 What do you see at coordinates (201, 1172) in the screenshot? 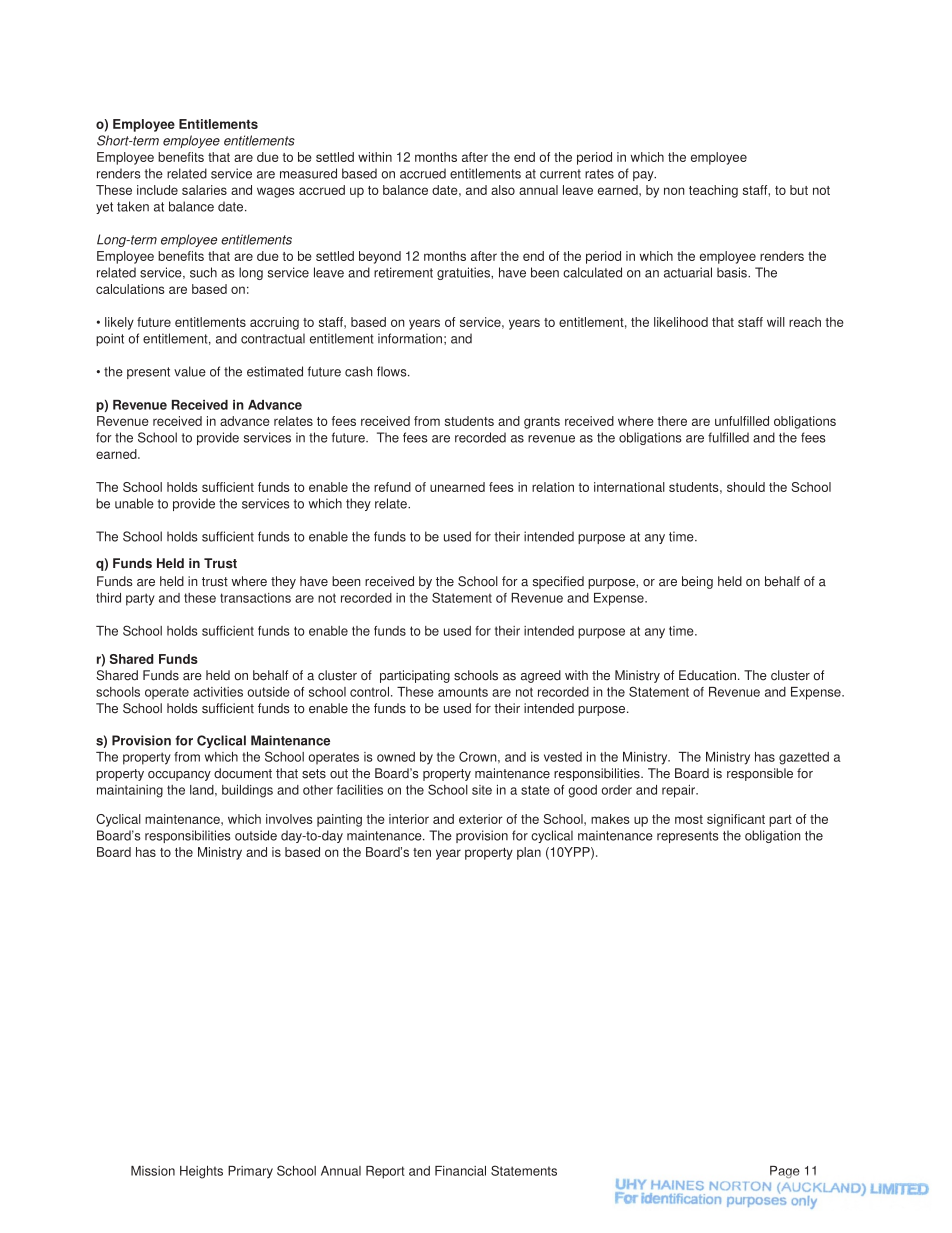
I see `Heights` at bounding box center [201, 1172].
